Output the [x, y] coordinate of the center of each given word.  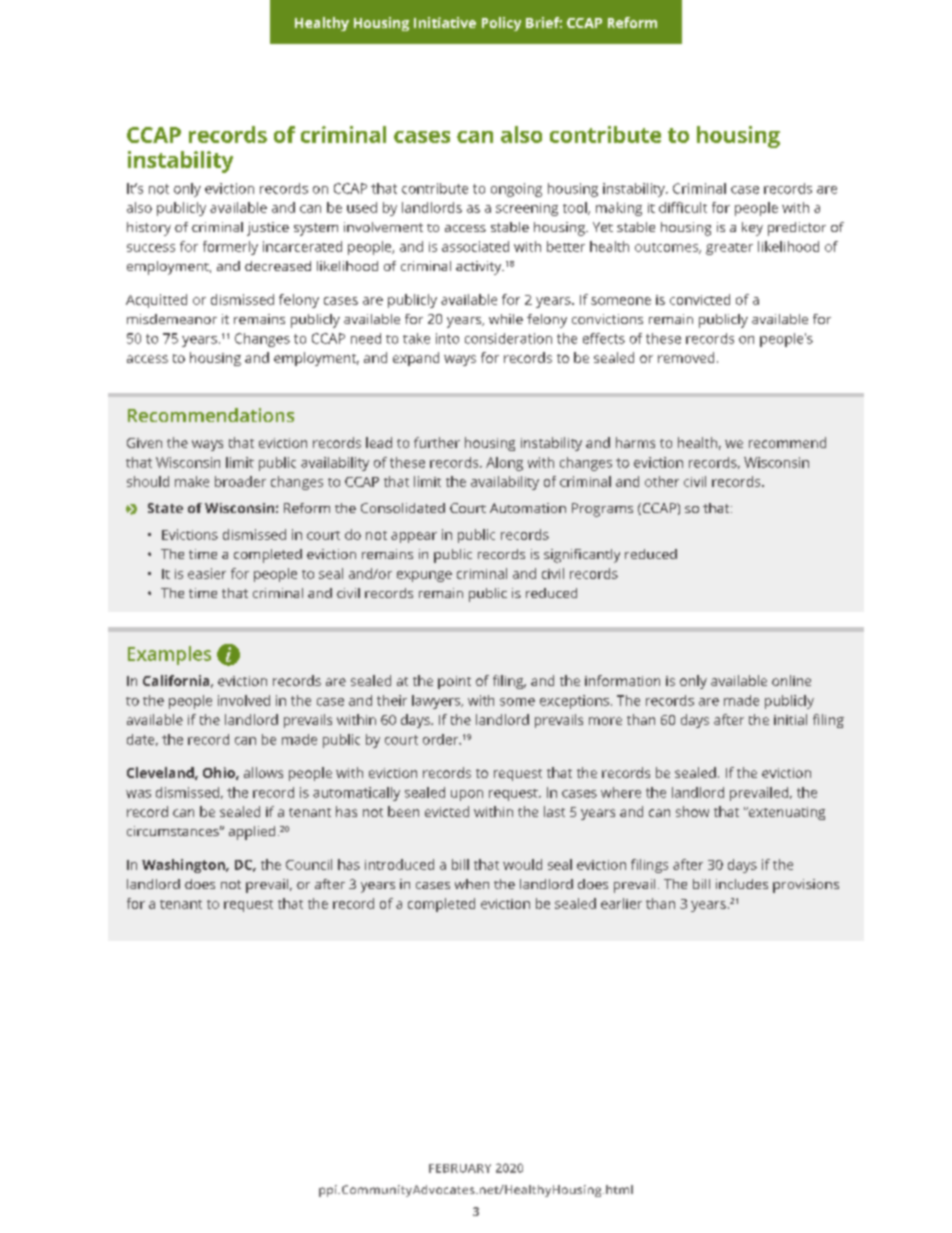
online [791, 680]
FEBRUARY [460, 1168]
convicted [700, 299]
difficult [683, 207]
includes [742, 884]
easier [207, 573]
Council [309, 864]
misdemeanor [172, 319]
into [447, 338]
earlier [621, 903]
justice [268, 229]
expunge [424, 576]
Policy [501, 24]
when [472, 884]
